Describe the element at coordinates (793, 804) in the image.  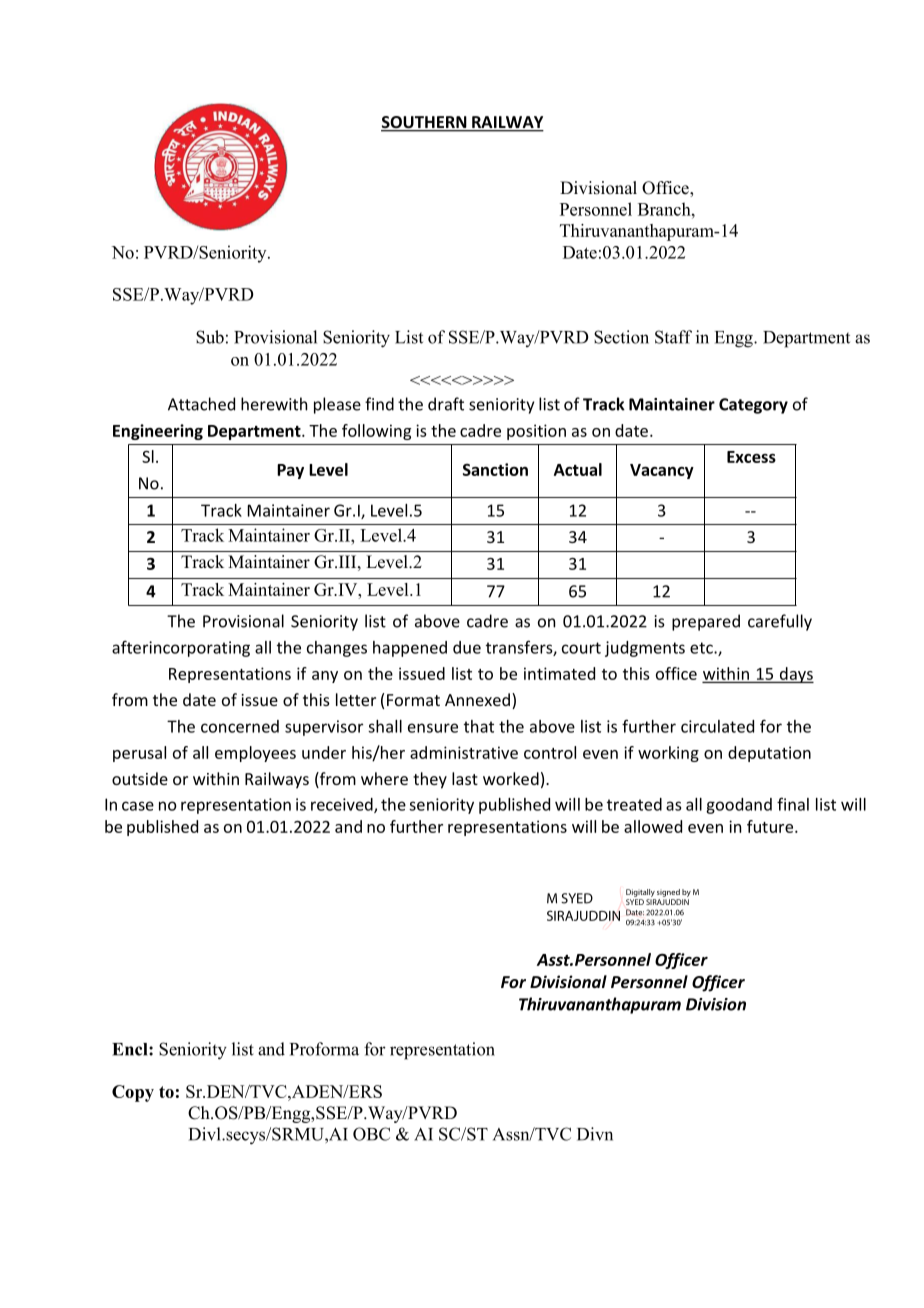
I see `final` at that location.
